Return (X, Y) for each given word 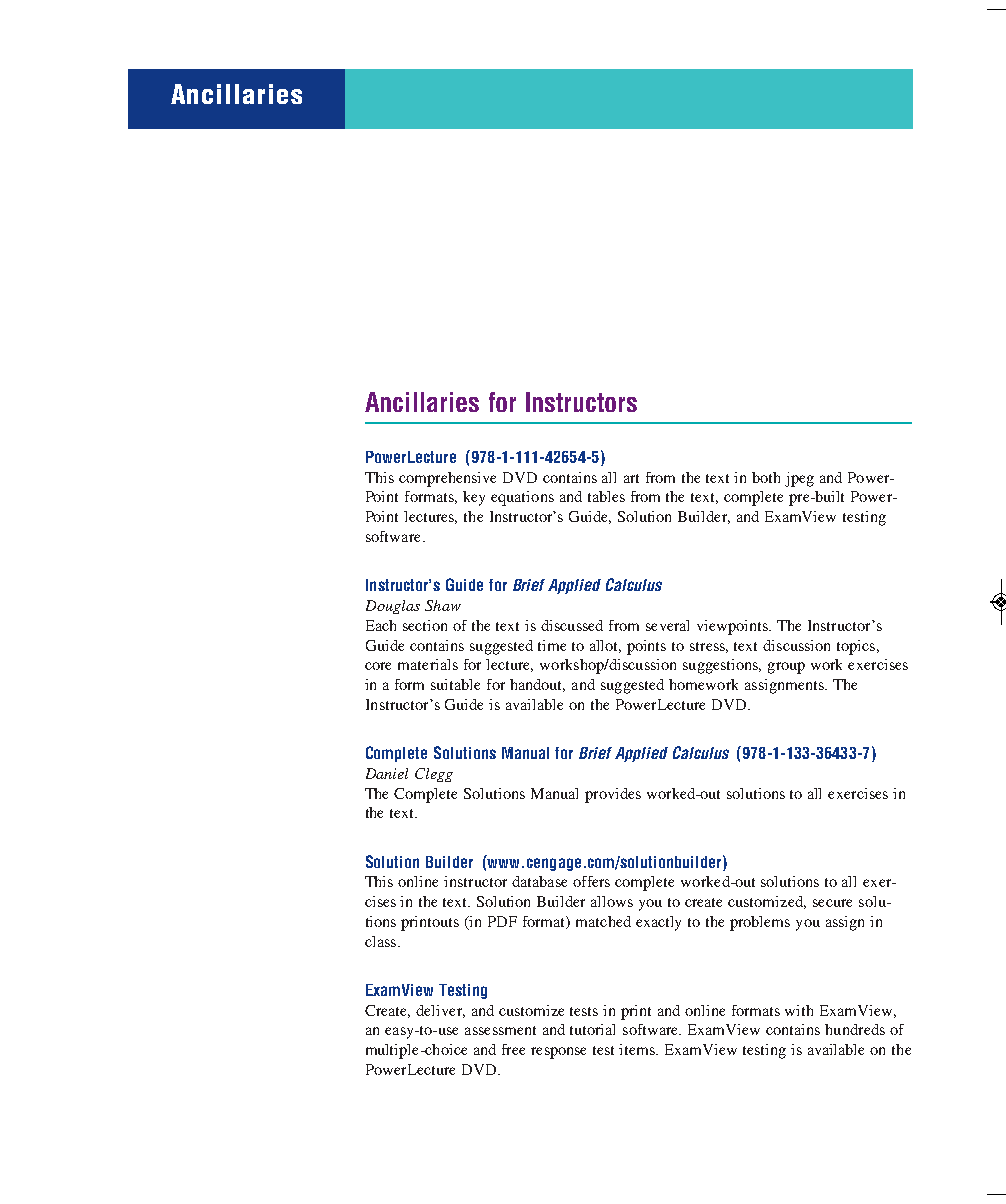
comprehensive (447, 479)
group (786, 668)
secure (832, 903)
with (799, 1010)
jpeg (799, 479)
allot (605, 646)
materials (428, 664)
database (539, 881)
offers (591, 881)
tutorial (592, 1029)
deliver (440, 1011)
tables (606, 496)
